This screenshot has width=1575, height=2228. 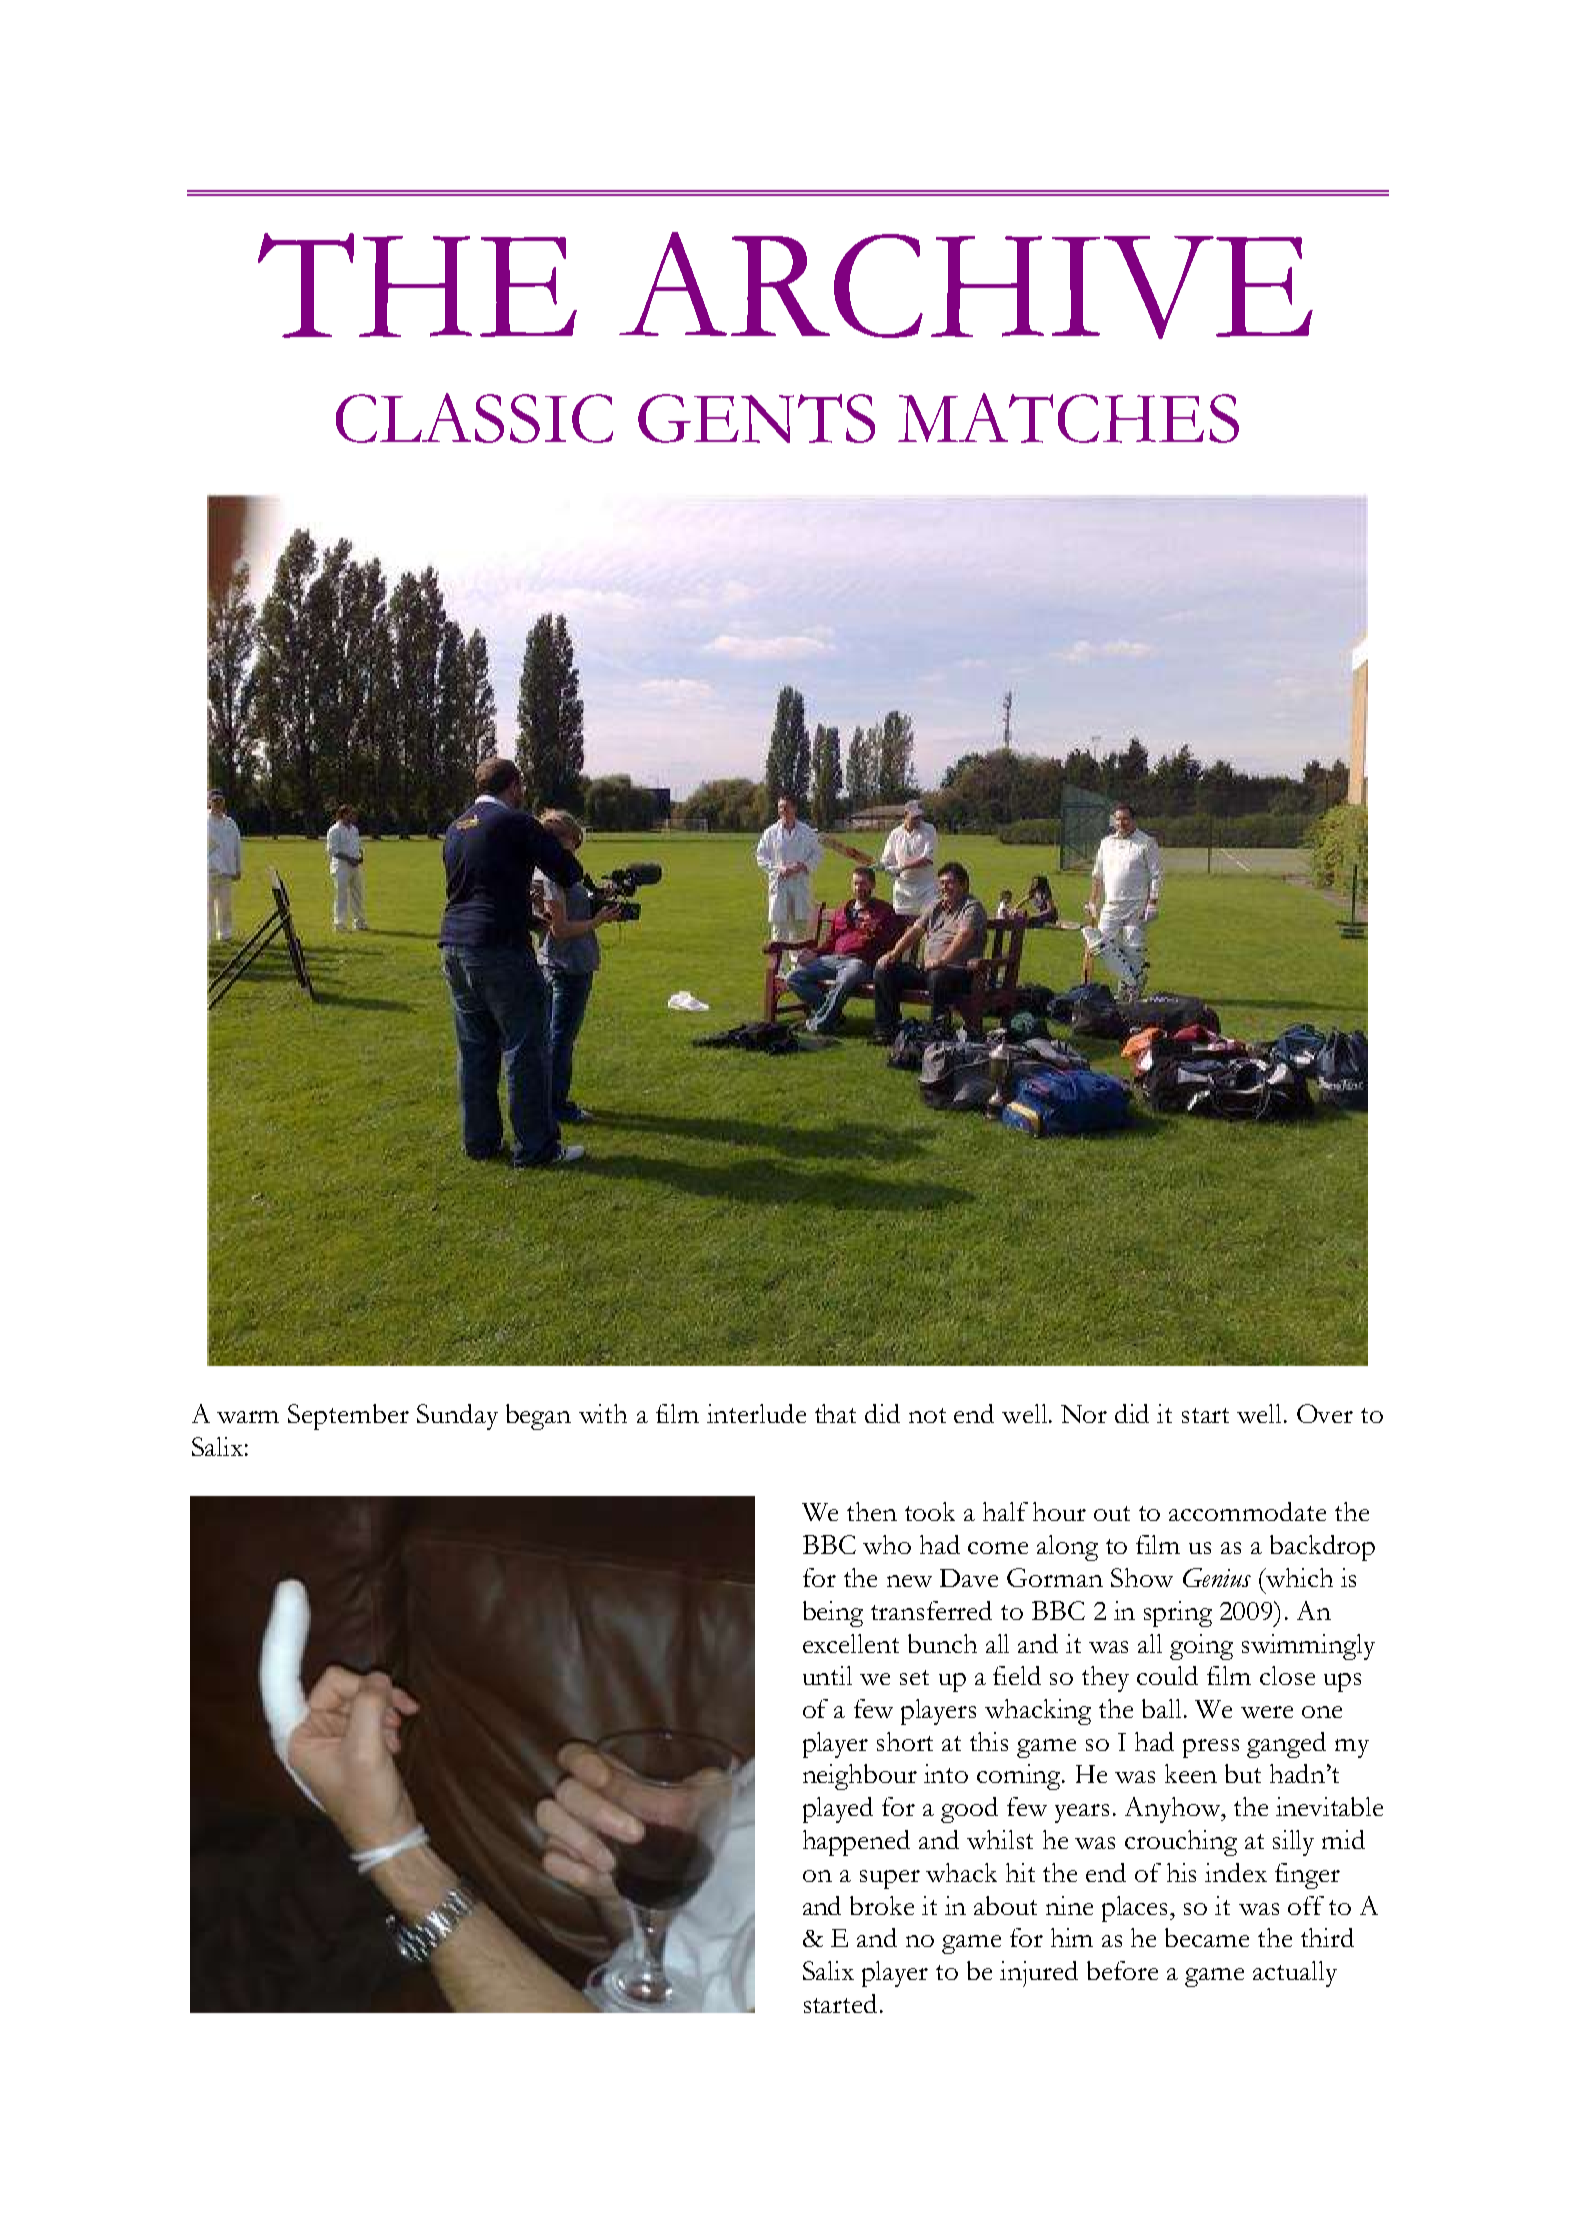 I want to click on ARCHIVE, so click(x=966, y=285).
